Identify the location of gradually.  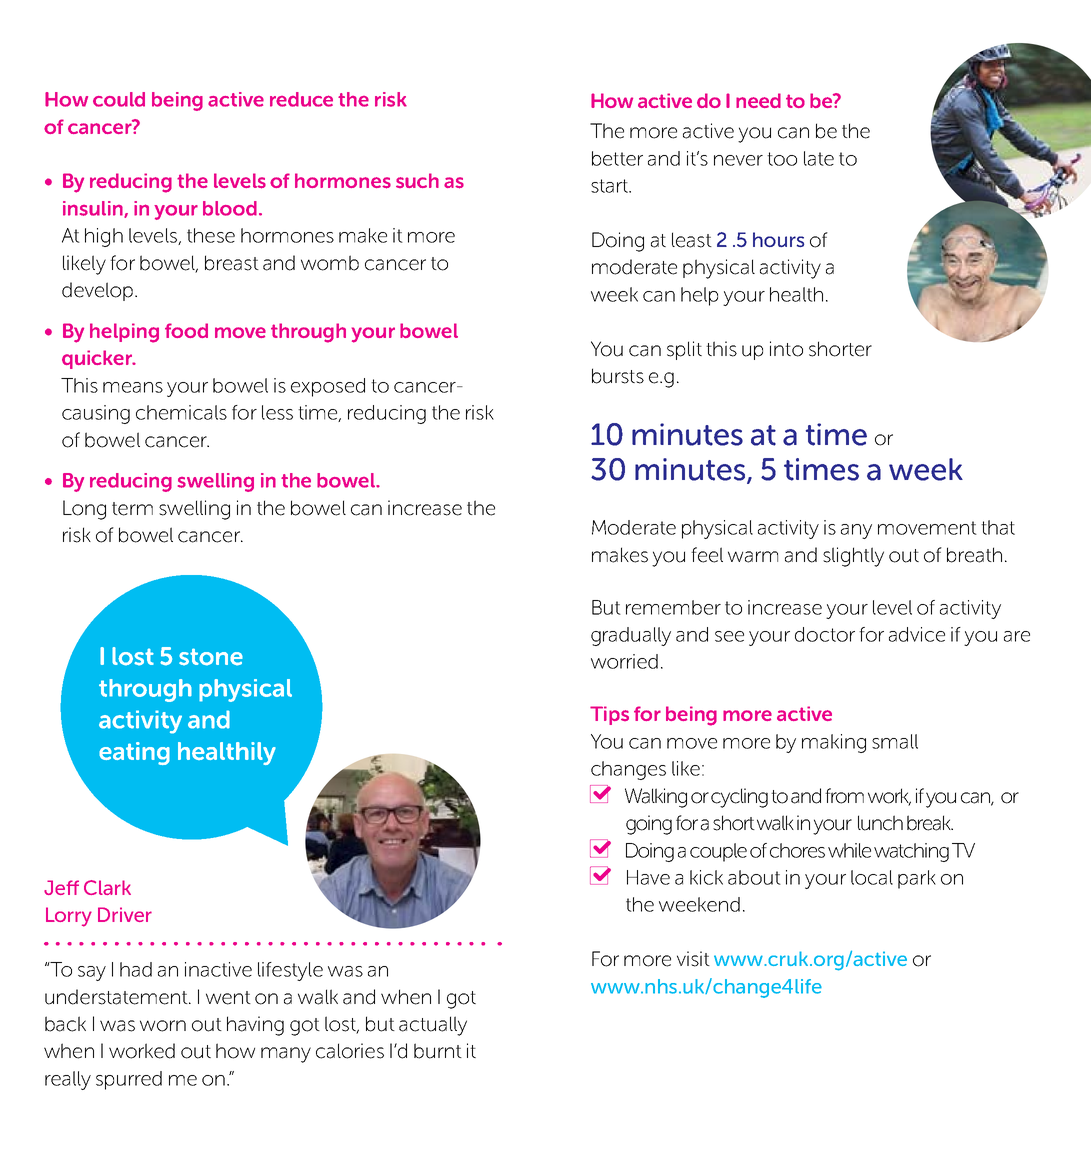
(631, 636).
